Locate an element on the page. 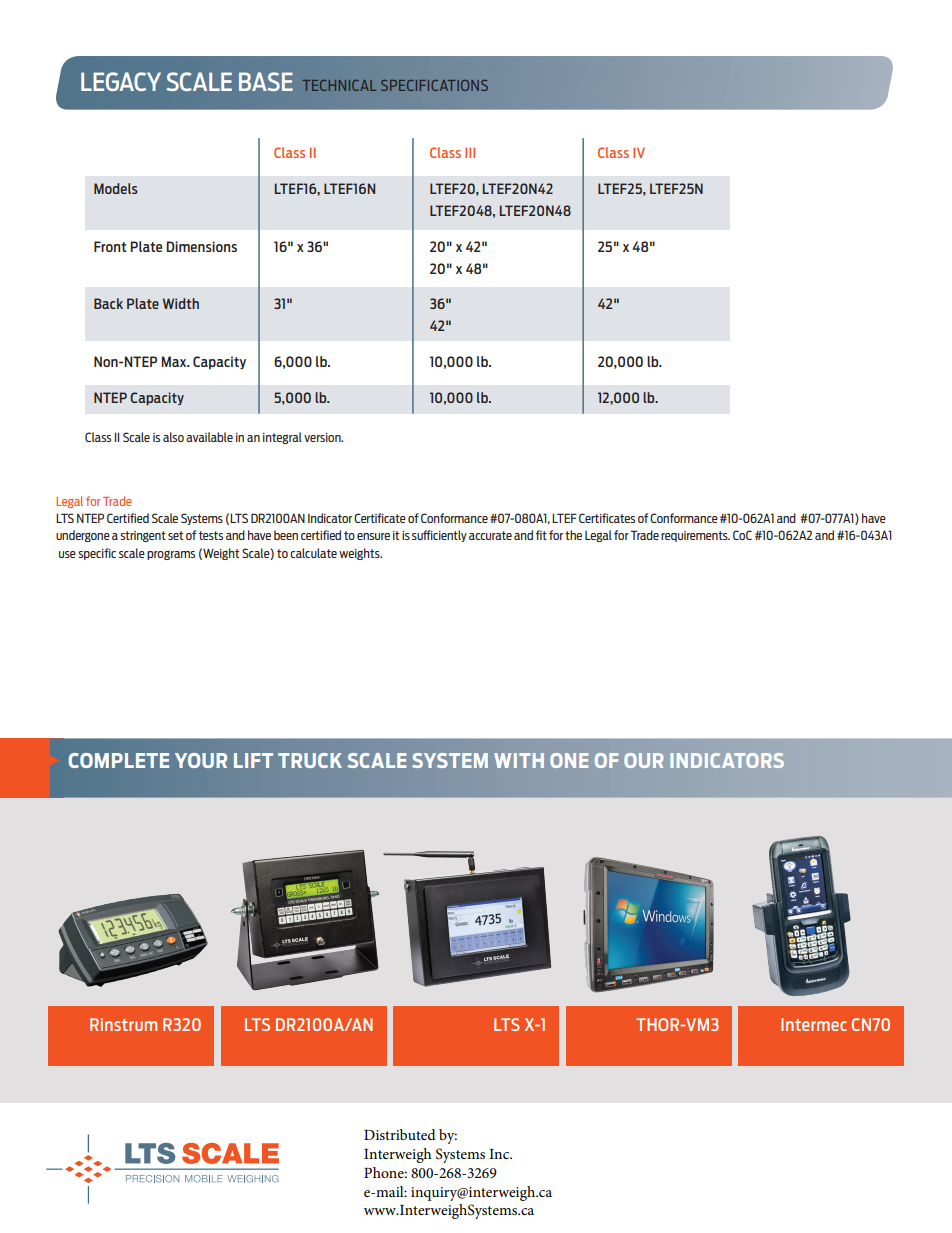 This document has width=952, height=1233. TRUCK is located at coordinates (310, 760).
